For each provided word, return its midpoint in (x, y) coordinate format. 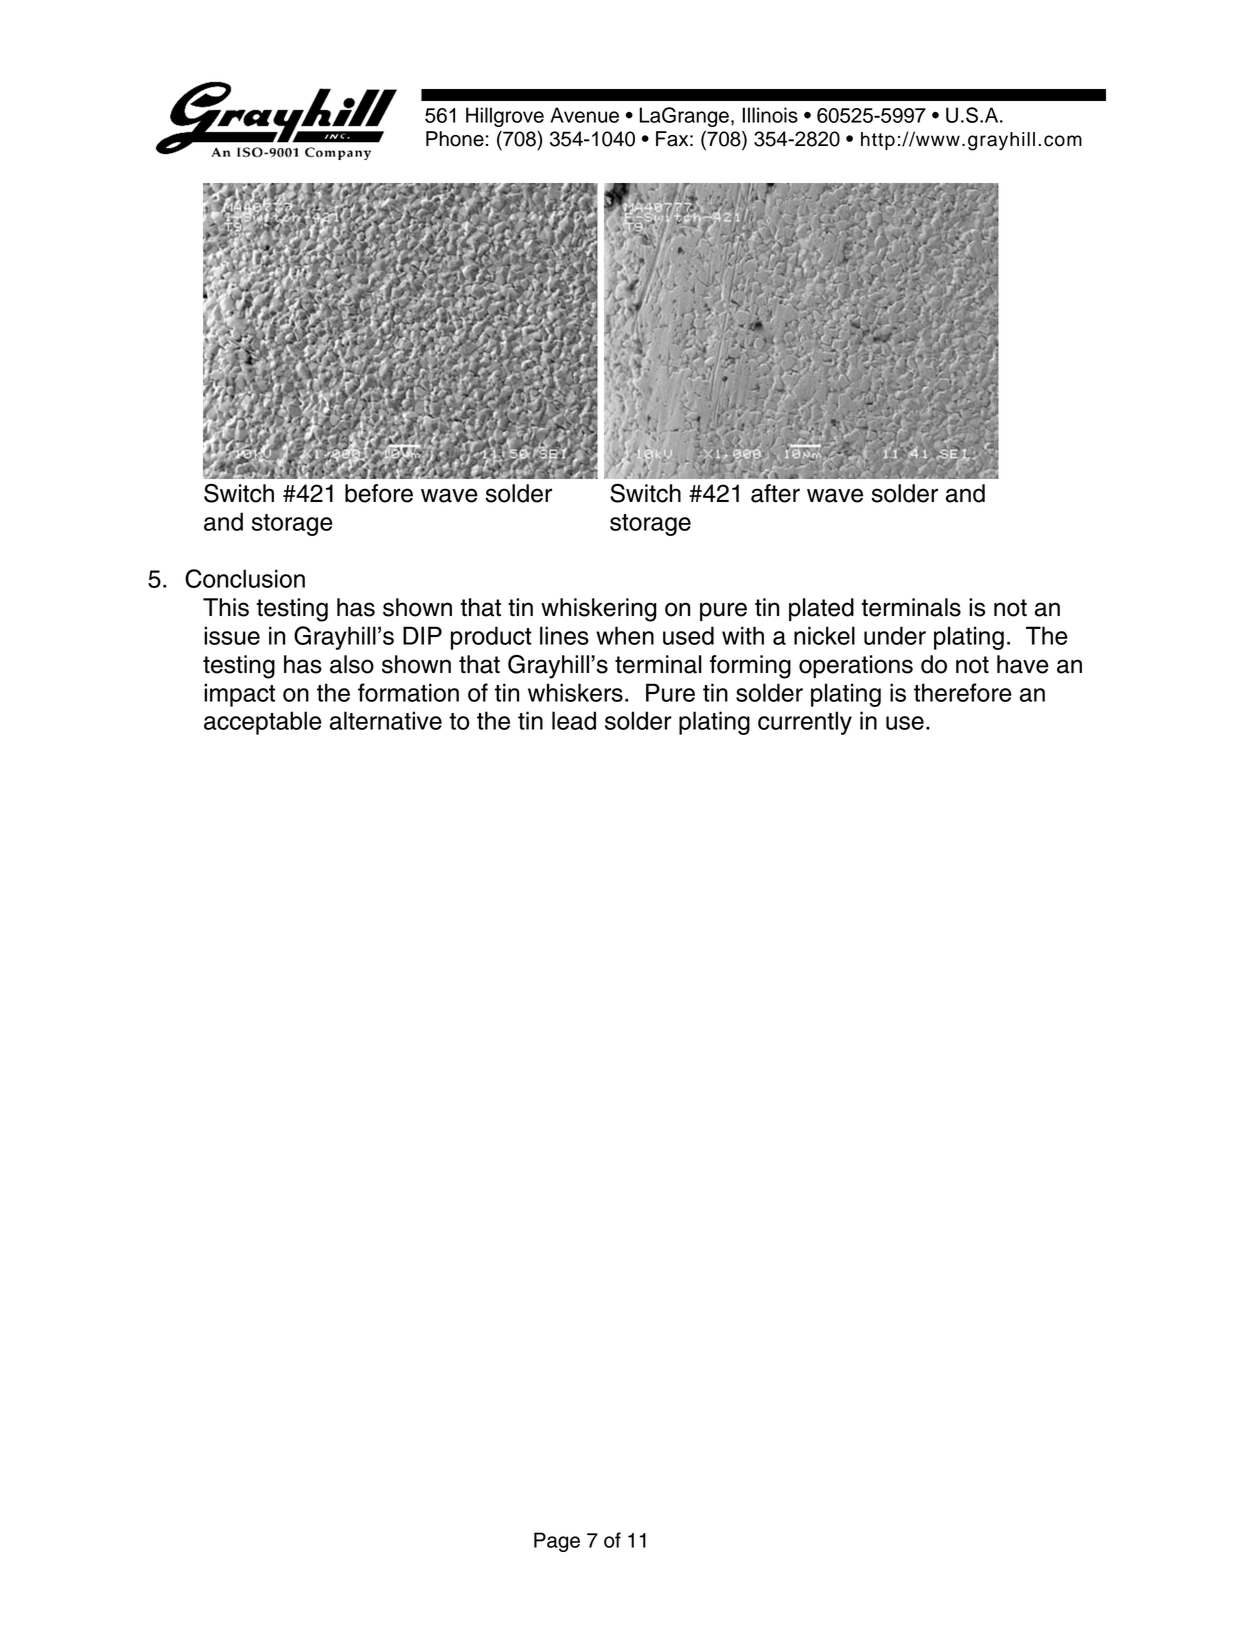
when (625, 635)
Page (557, 1542)
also (352, 664)
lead (574, 720)
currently (805, 723)
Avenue (584, 115)
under (895, 635)
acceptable (263, 723)
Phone (455, 139)
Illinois (770, 115)
